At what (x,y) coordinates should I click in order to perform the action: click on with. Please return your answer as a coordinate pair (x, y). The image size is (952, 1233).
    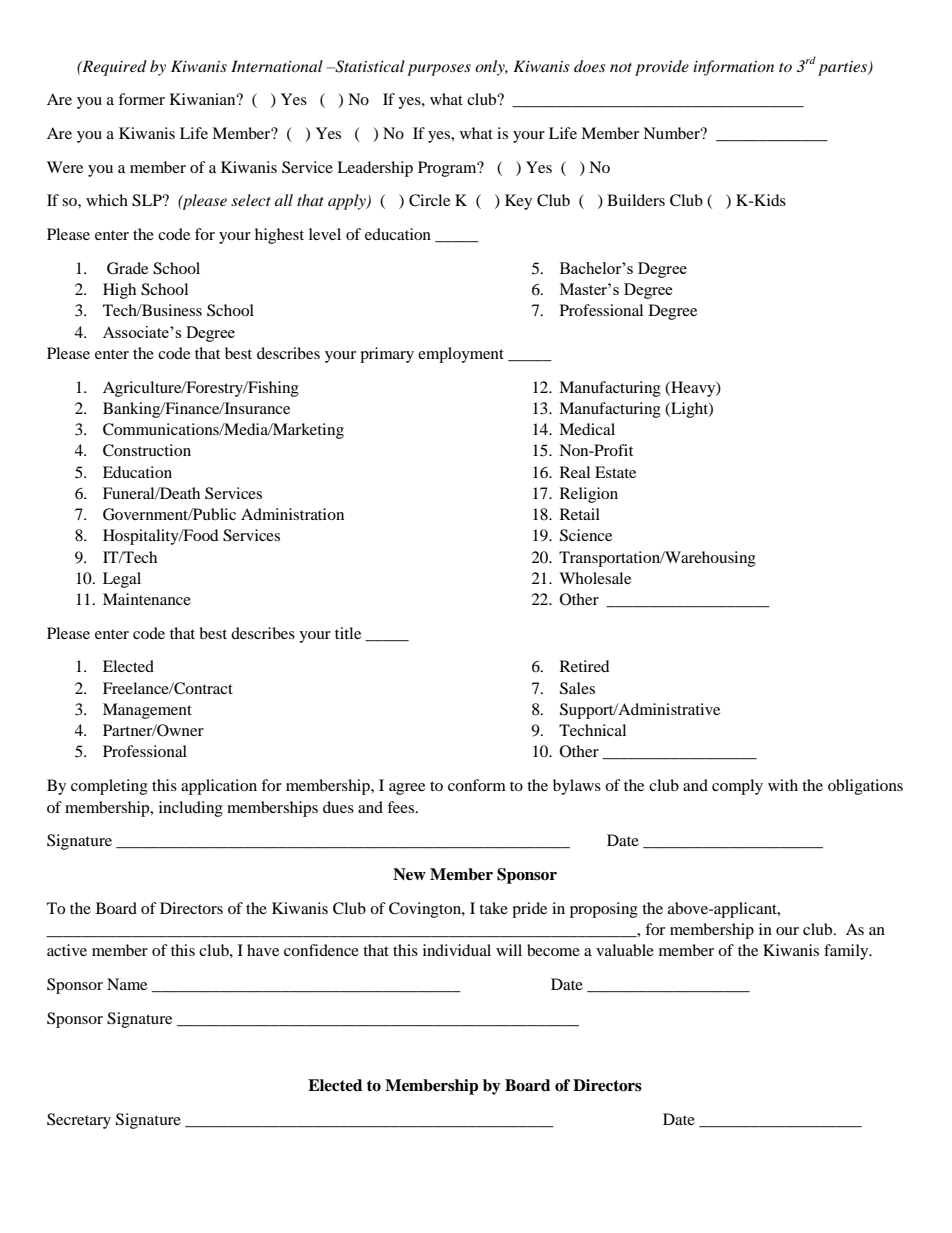
    Looking at the image, I should click on (783, 785).
